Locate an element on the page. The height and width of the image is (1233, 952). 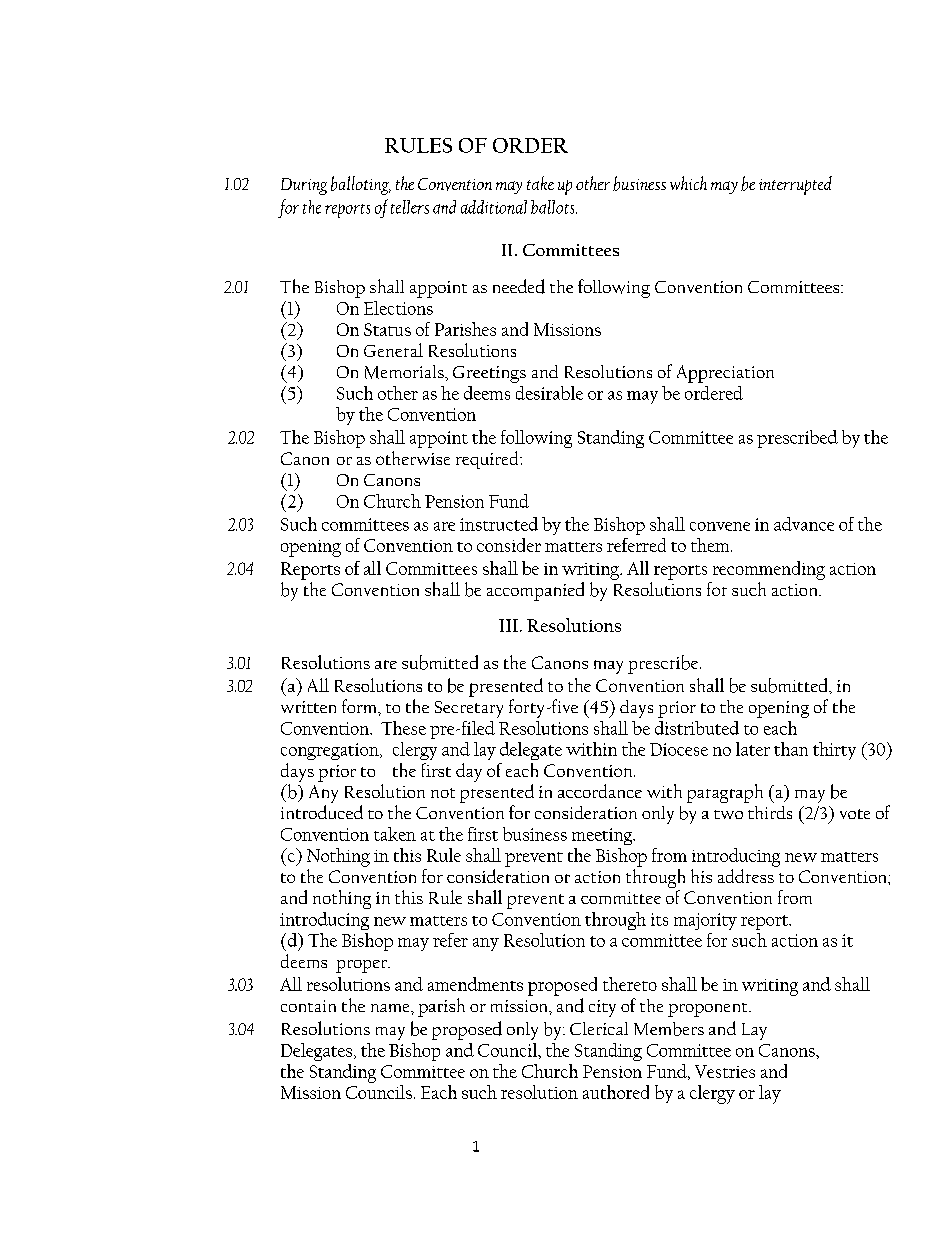
required is located at coordinates (489, 460).
